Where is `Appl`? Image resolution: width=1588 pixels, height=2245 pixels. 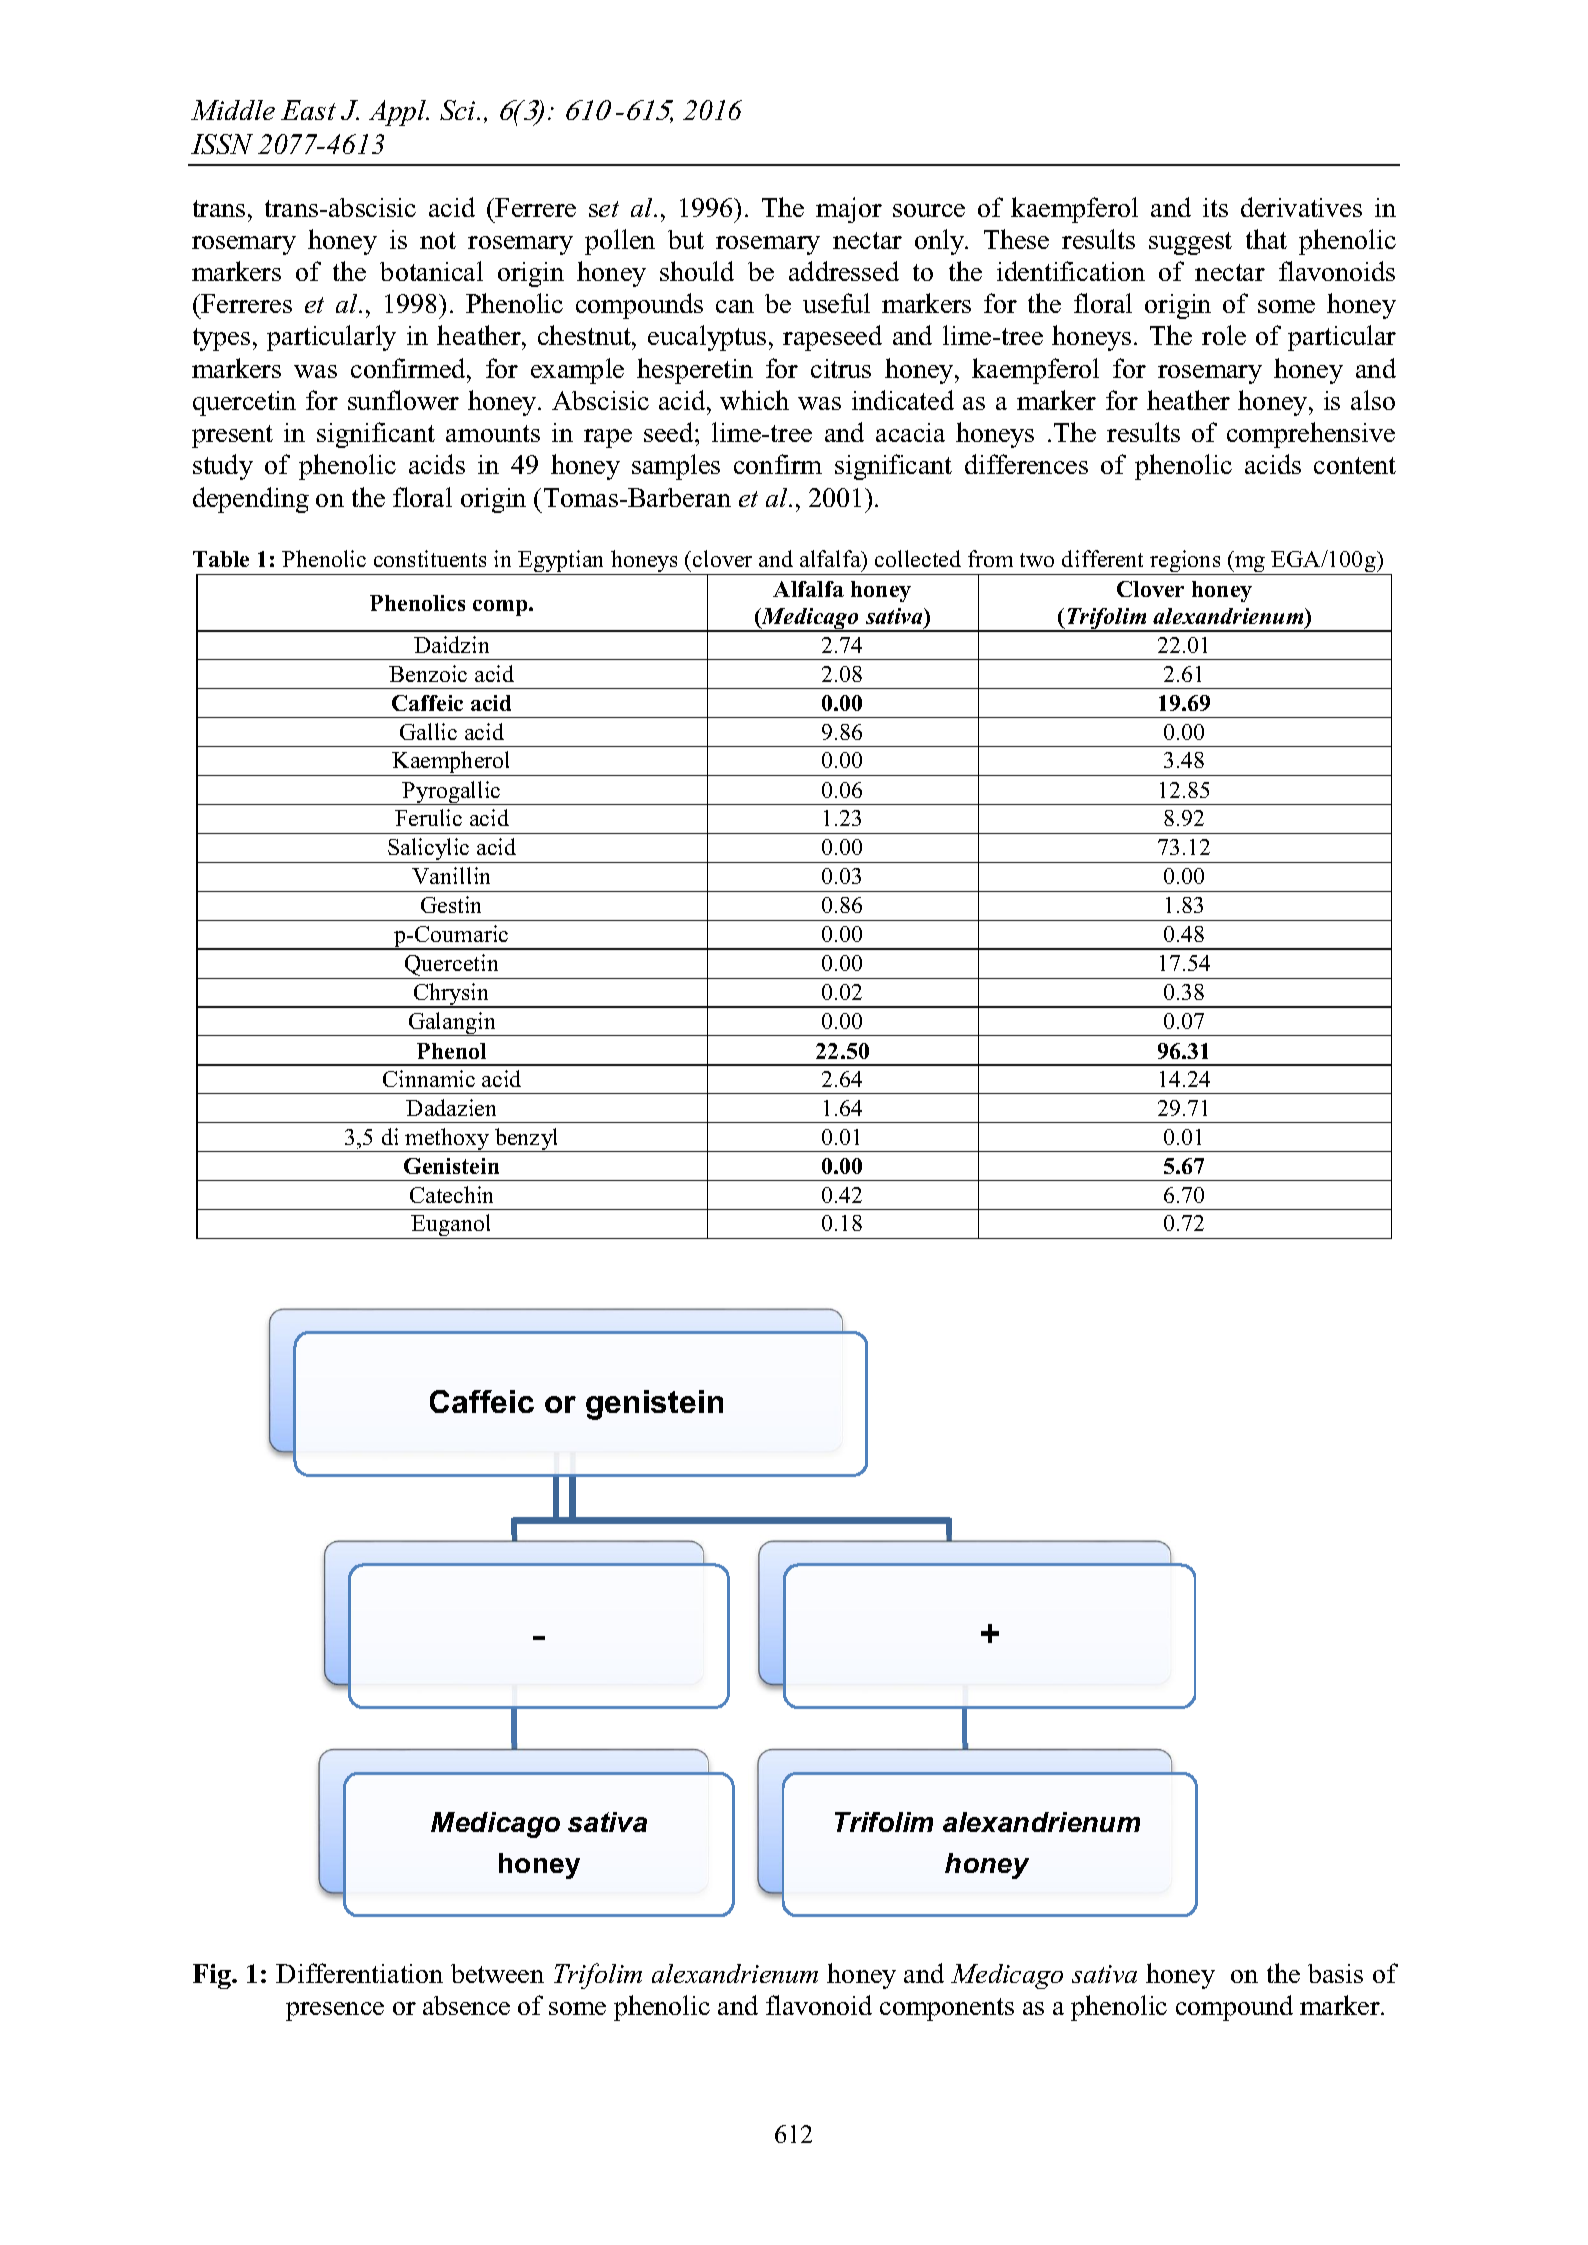
Appl is located at coordinates (398, 113).
